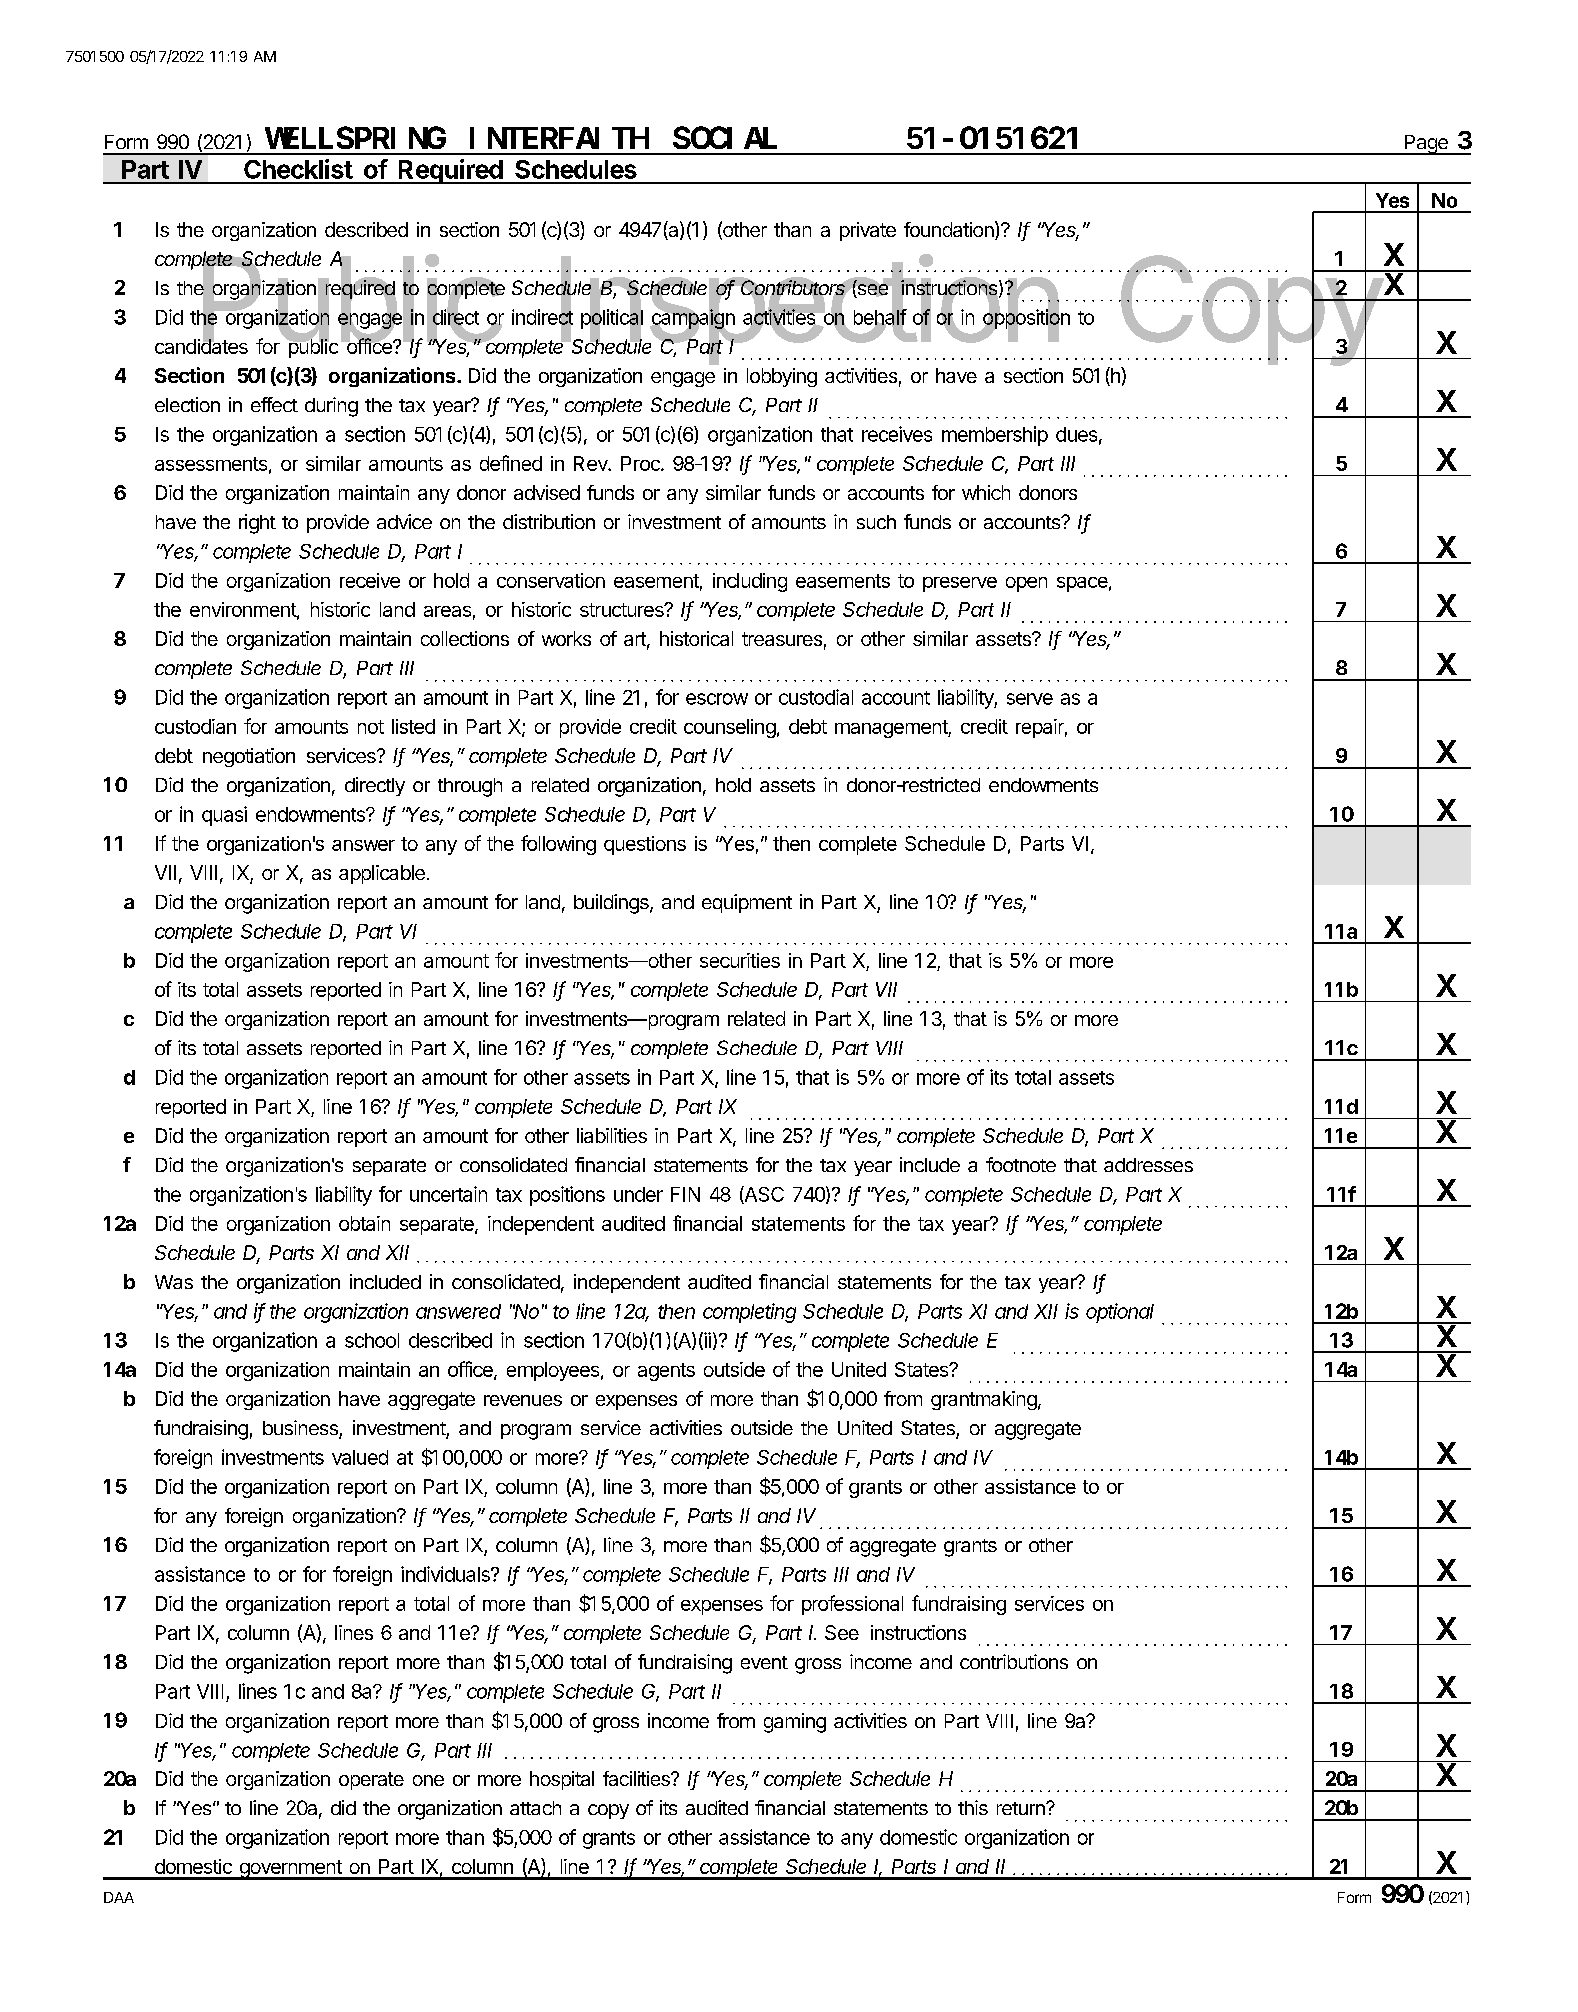 The width and height of the document is (1578, 2012). Describe the element at coordinates (868, 231) in the document. I see `private` at that location.
